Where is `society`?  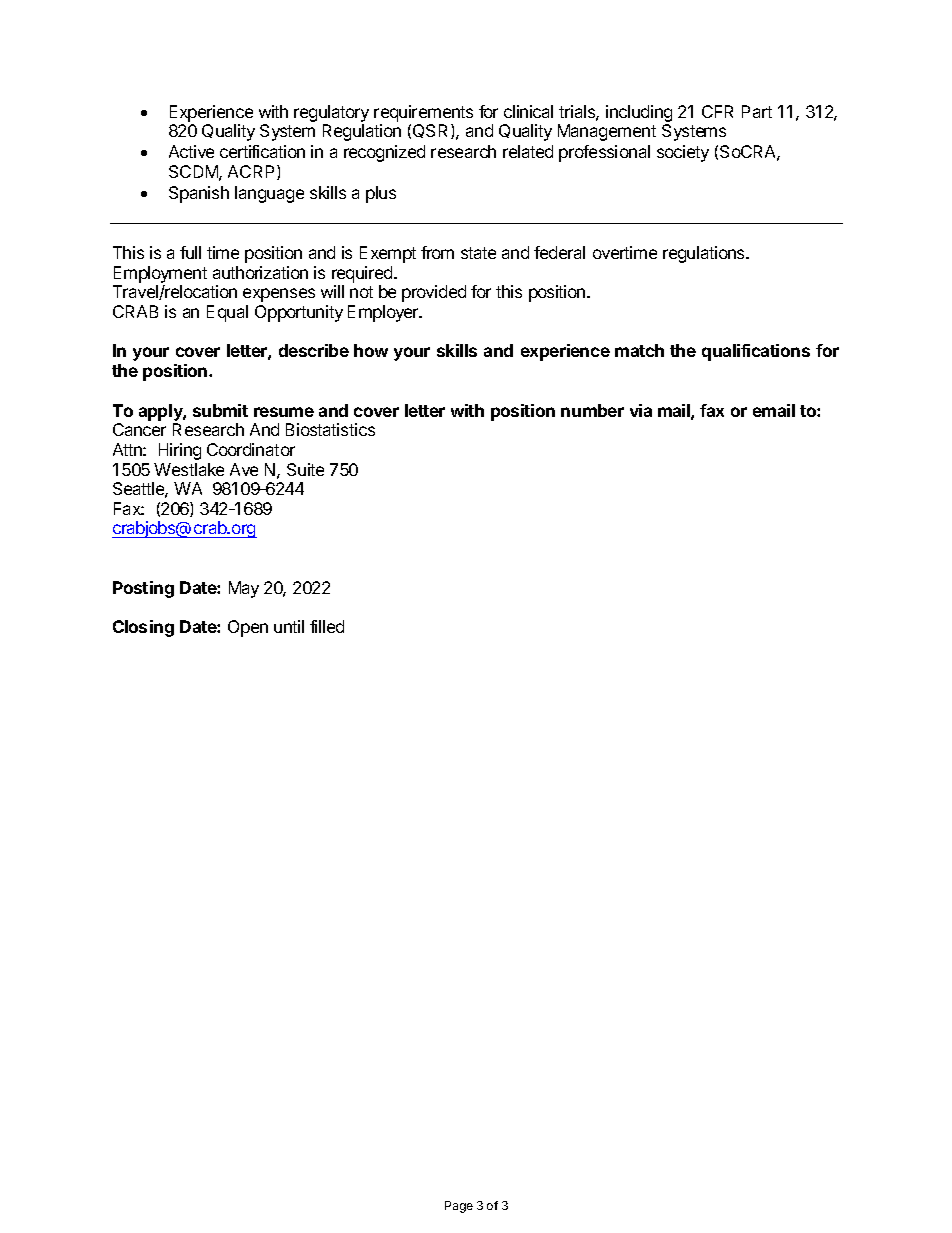 society is located at coordinates (683, 153).
